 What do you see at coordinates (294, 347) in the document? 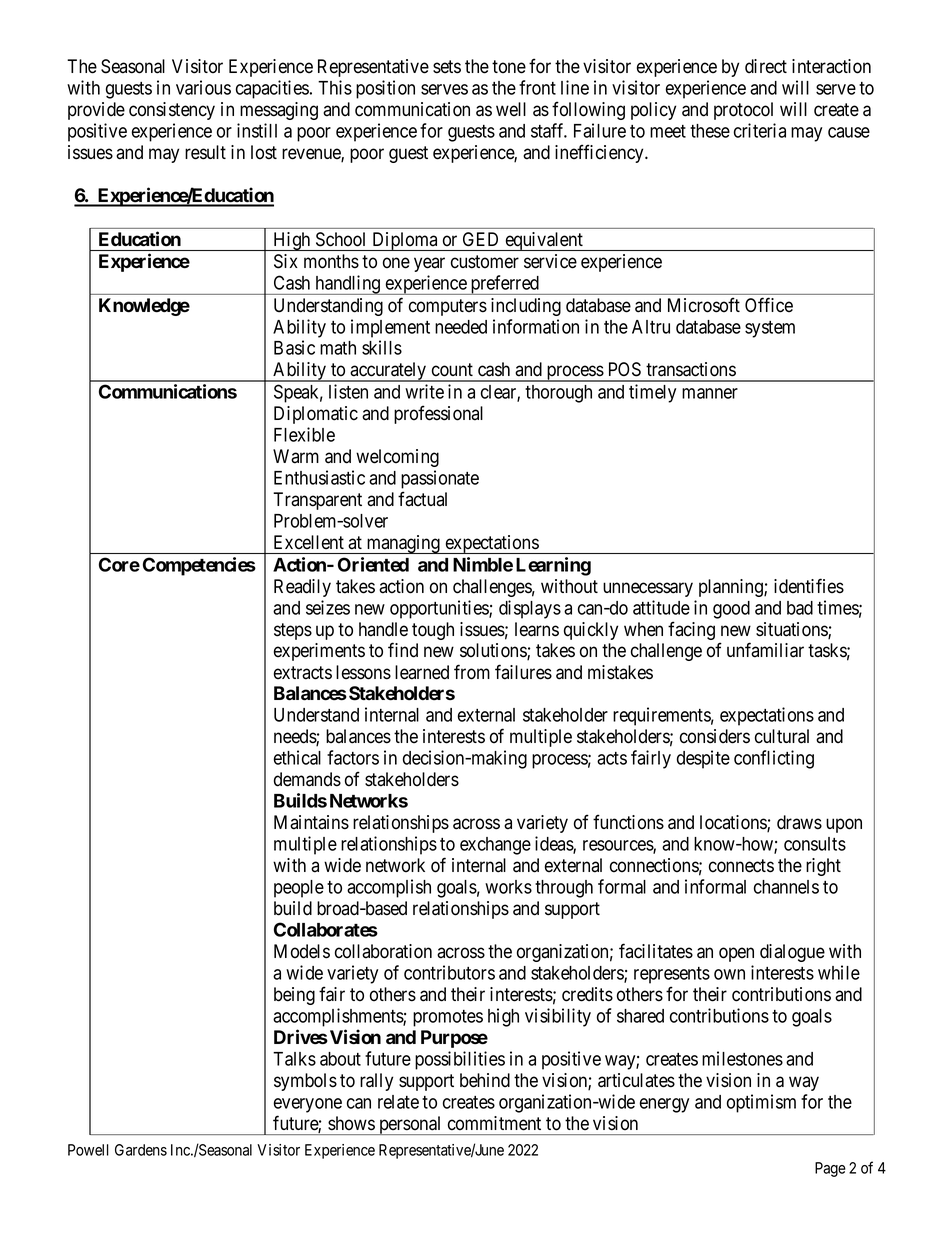
I see `Basic` at bounding box center [294, 347].
